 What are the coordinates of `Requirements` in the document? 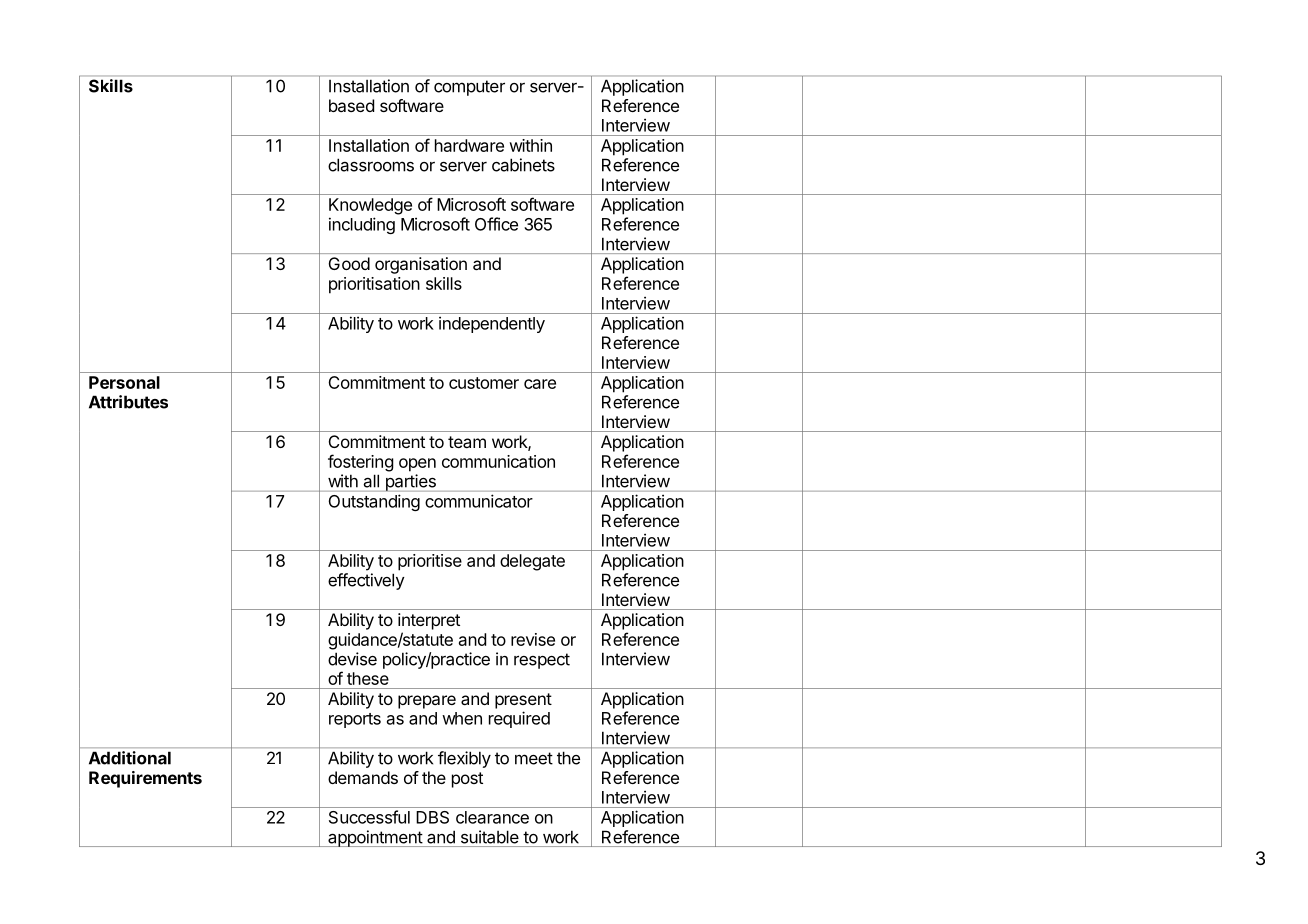 It's located at (145, 779).
